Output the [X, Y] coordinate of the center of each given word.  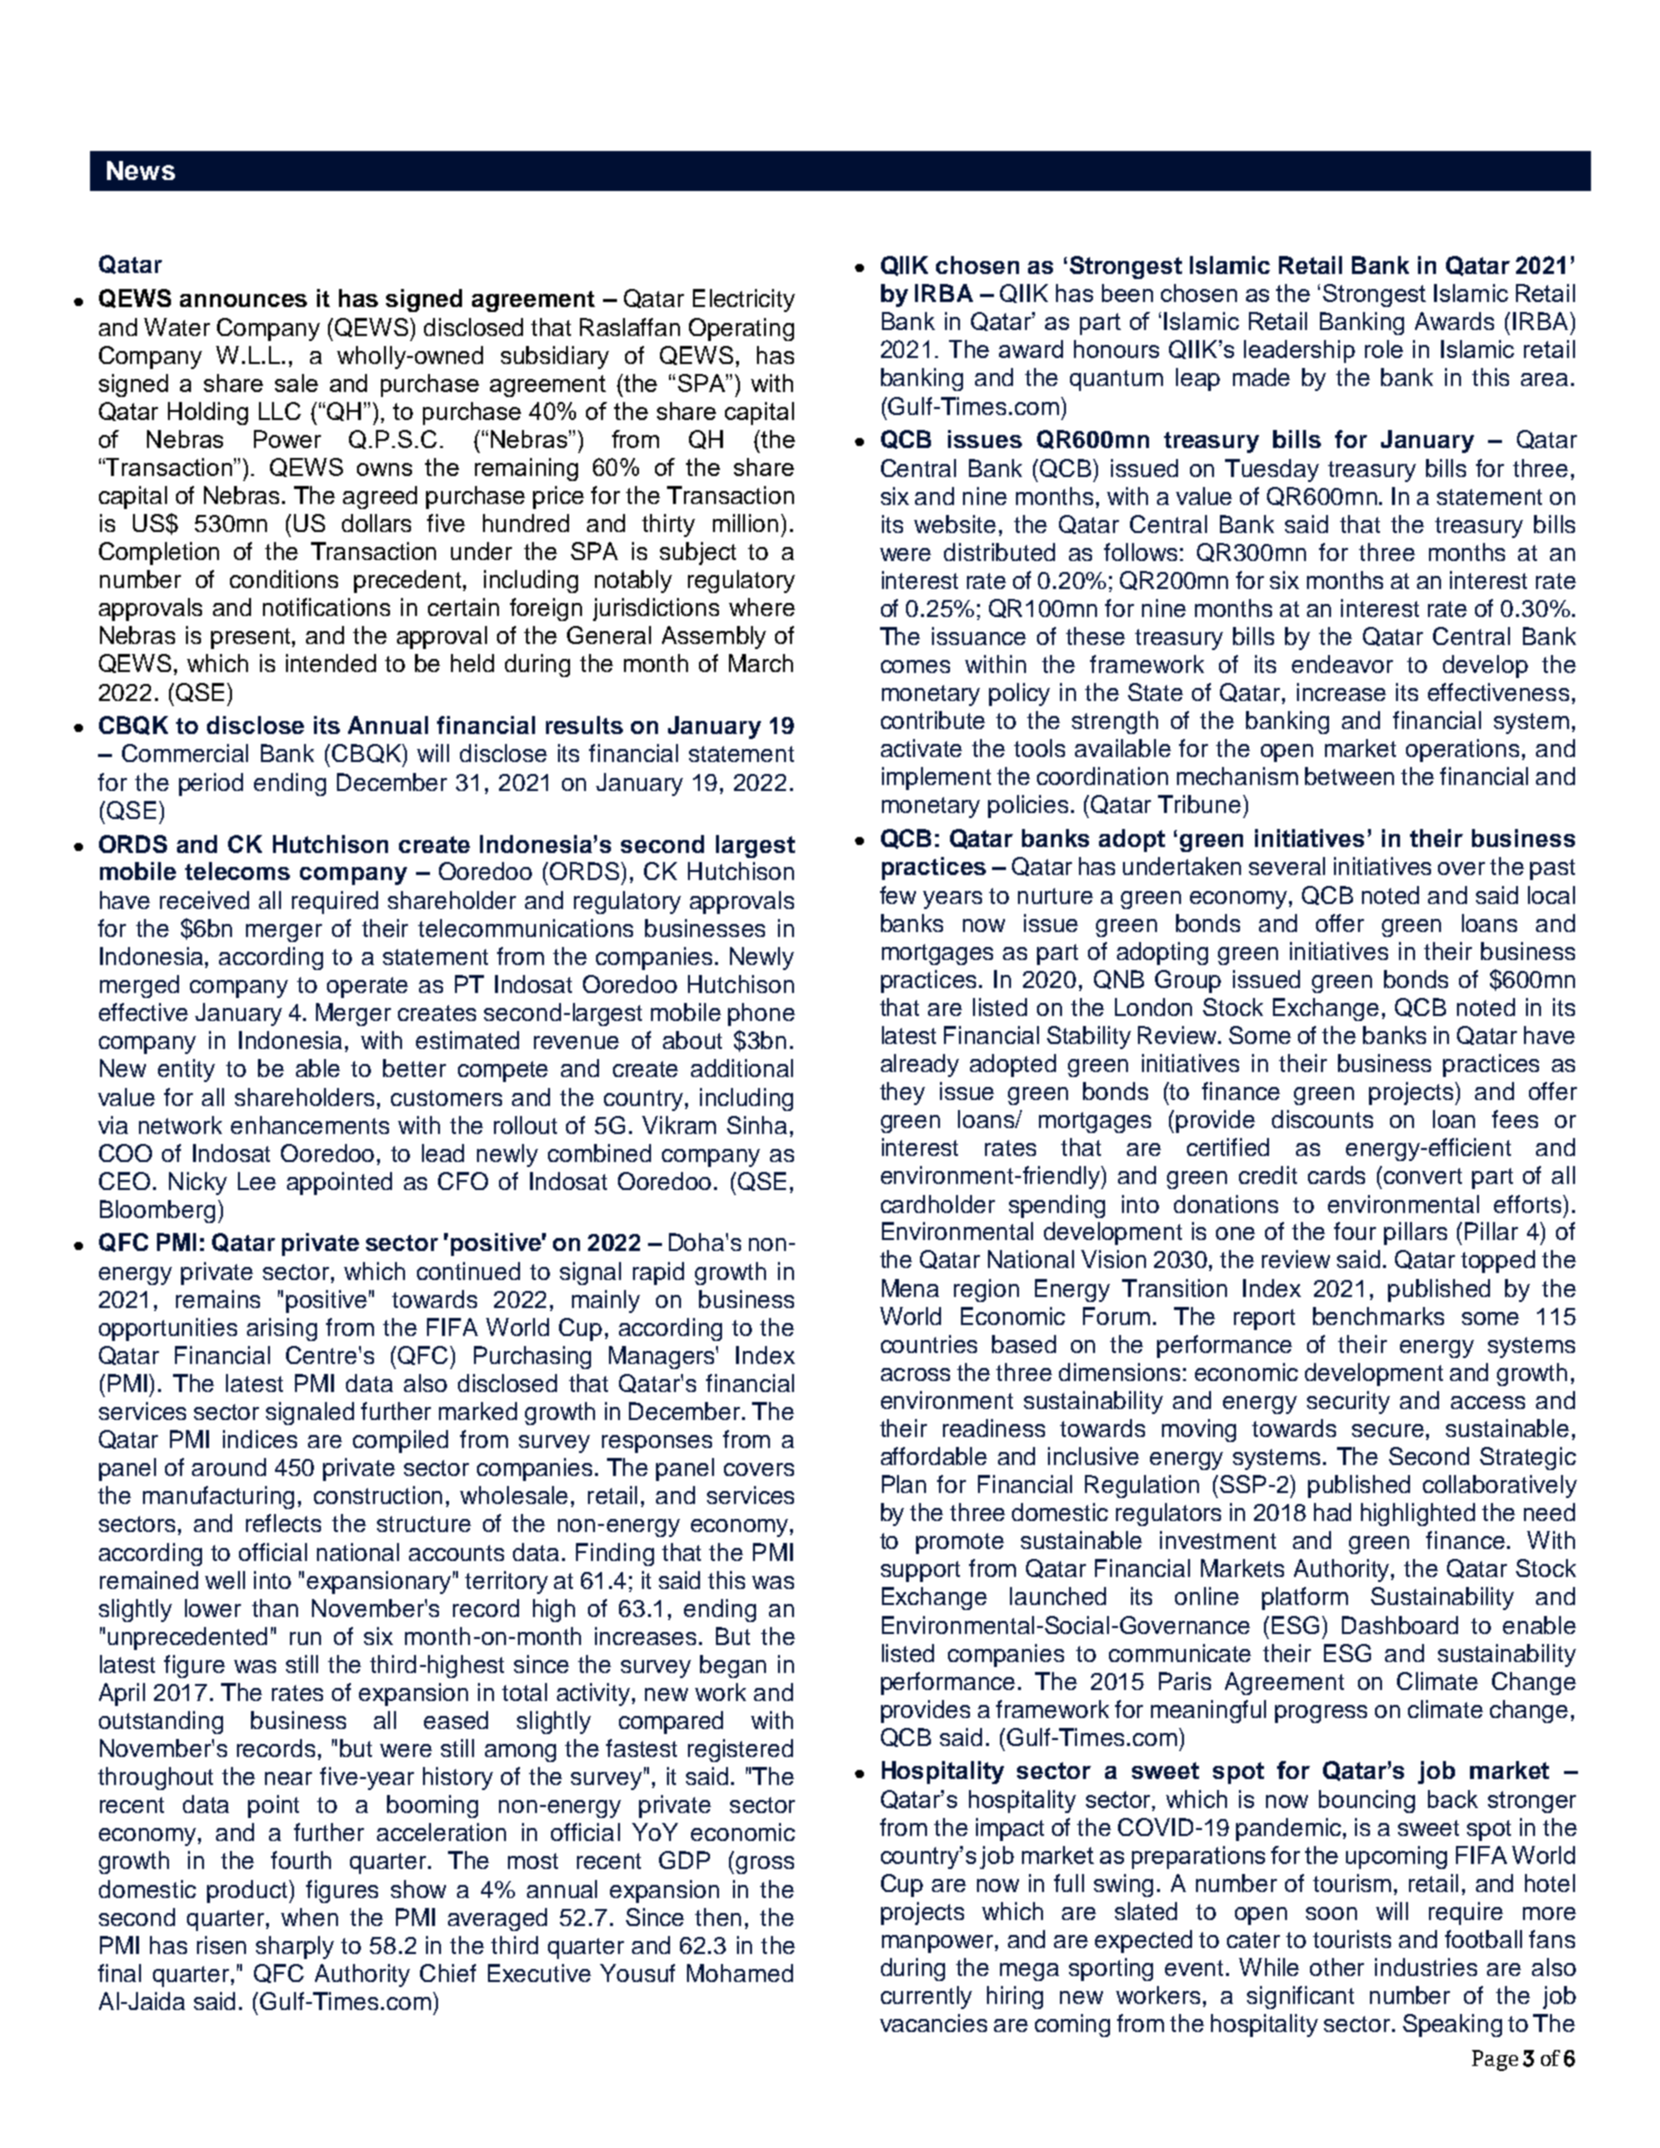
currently [926, 1997]
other [1337, 1967]
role [1384, 349]
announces [243, 300]
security [1348, 1402]
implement [936, 778]
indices [260, 1439]
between [1349, 776]
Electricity [744, 300]
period [211, 784]
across [915, 1374]
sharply [295, 1947]
